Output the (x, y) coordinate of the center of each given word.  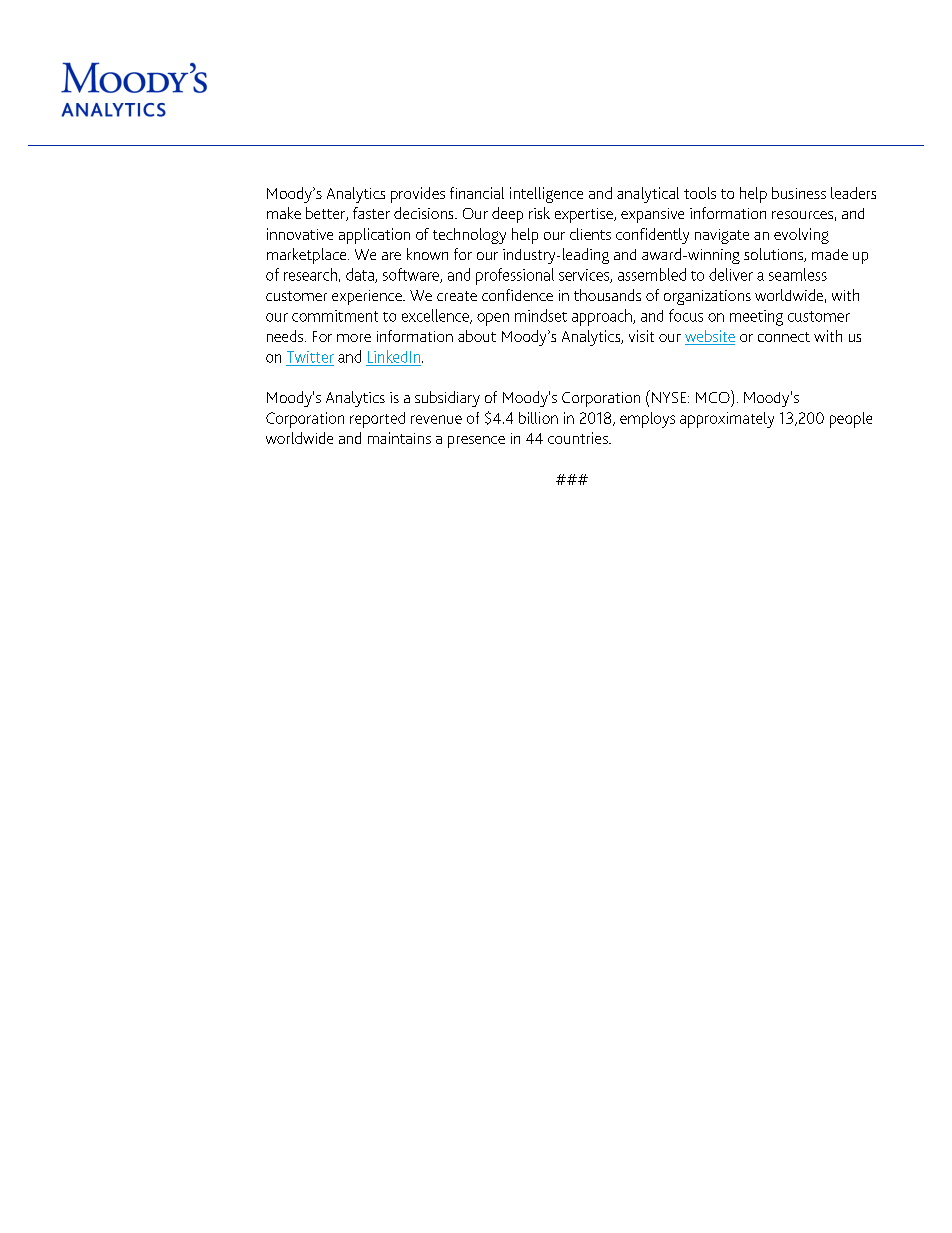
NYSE (669, 396)
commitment (335, 316)
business (799, 193)
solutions (774, 255)
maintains (399, 438)
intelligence (546, 195)
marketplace (308, 256)
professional (515, 276)
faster (371, 213)
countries (579, 438)
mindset (541, 315)
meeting (756, 318)
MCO (714, 396)
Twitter (310, 357)
